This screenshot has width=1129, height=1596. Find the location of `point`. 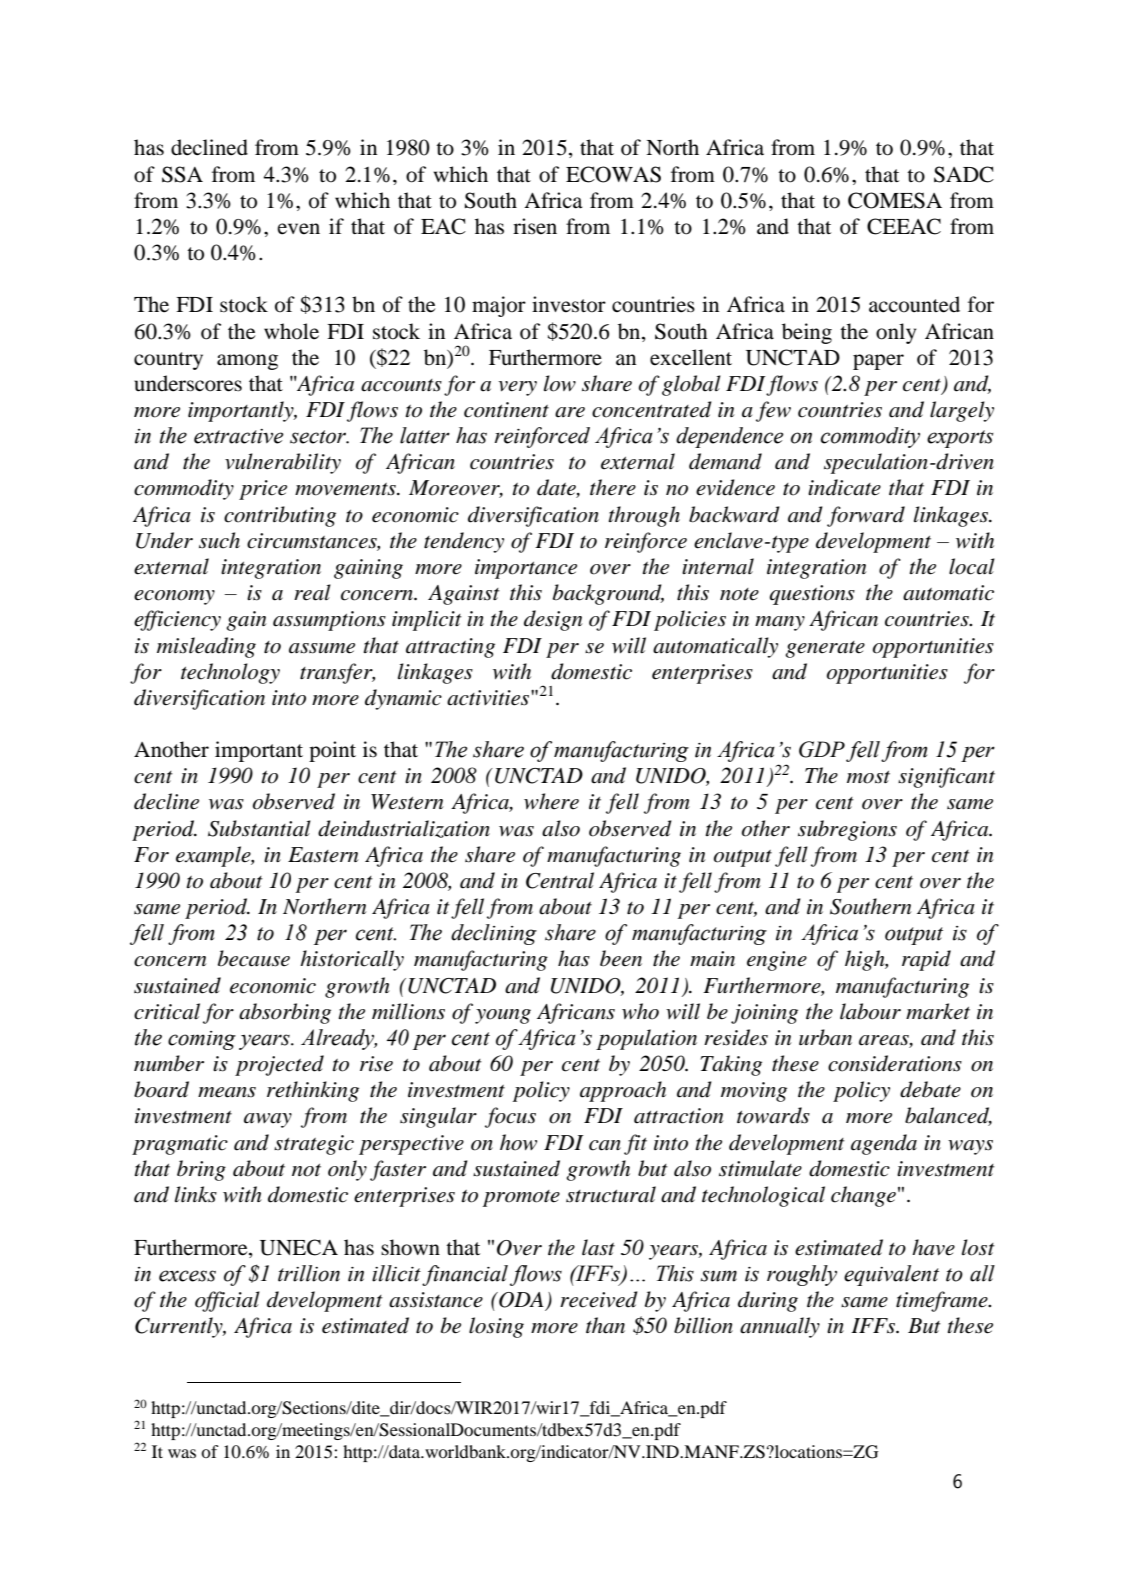

point is located at coordinates (332, 751).
